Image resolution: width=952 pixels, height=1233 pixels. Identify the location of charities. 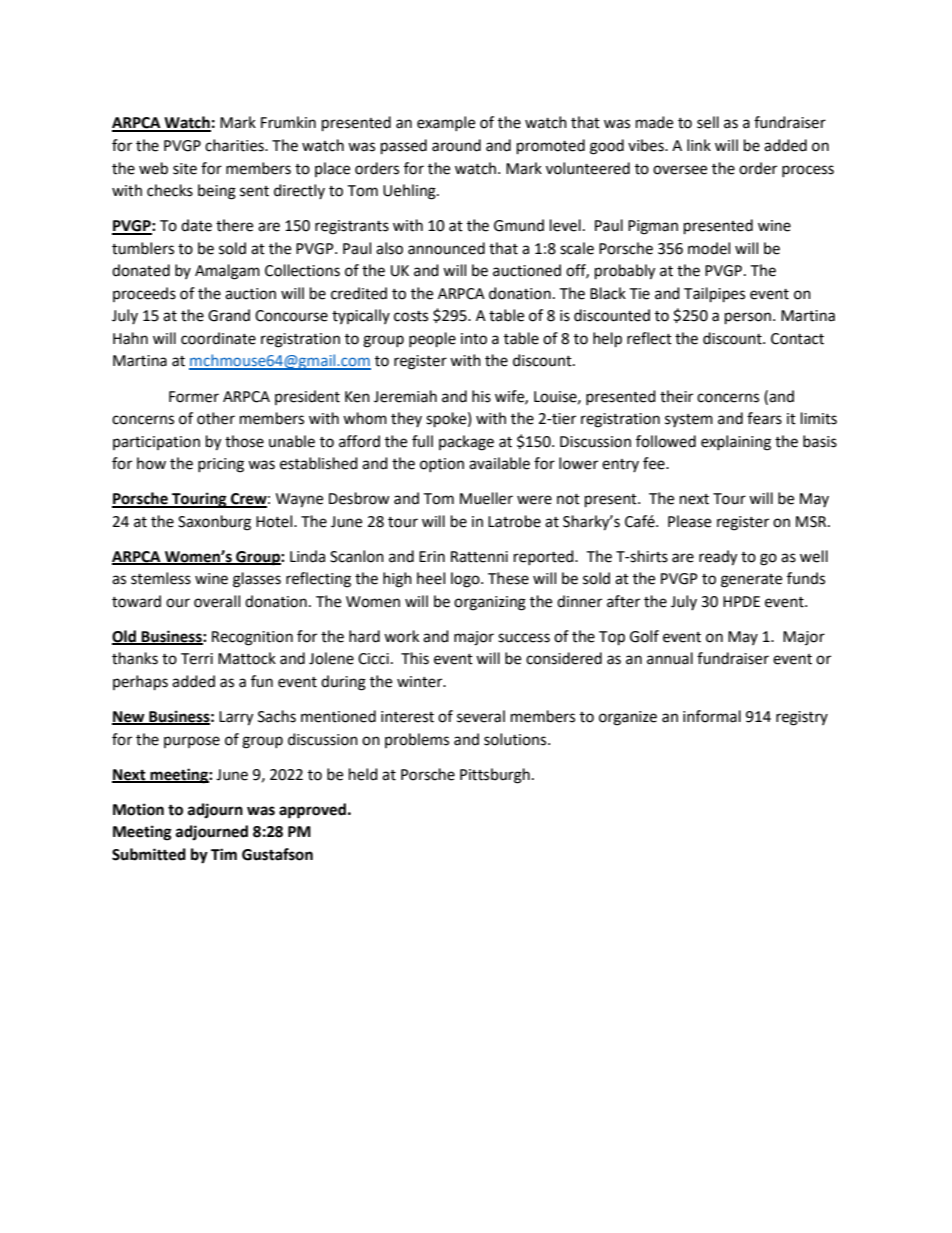
(235, 145).
